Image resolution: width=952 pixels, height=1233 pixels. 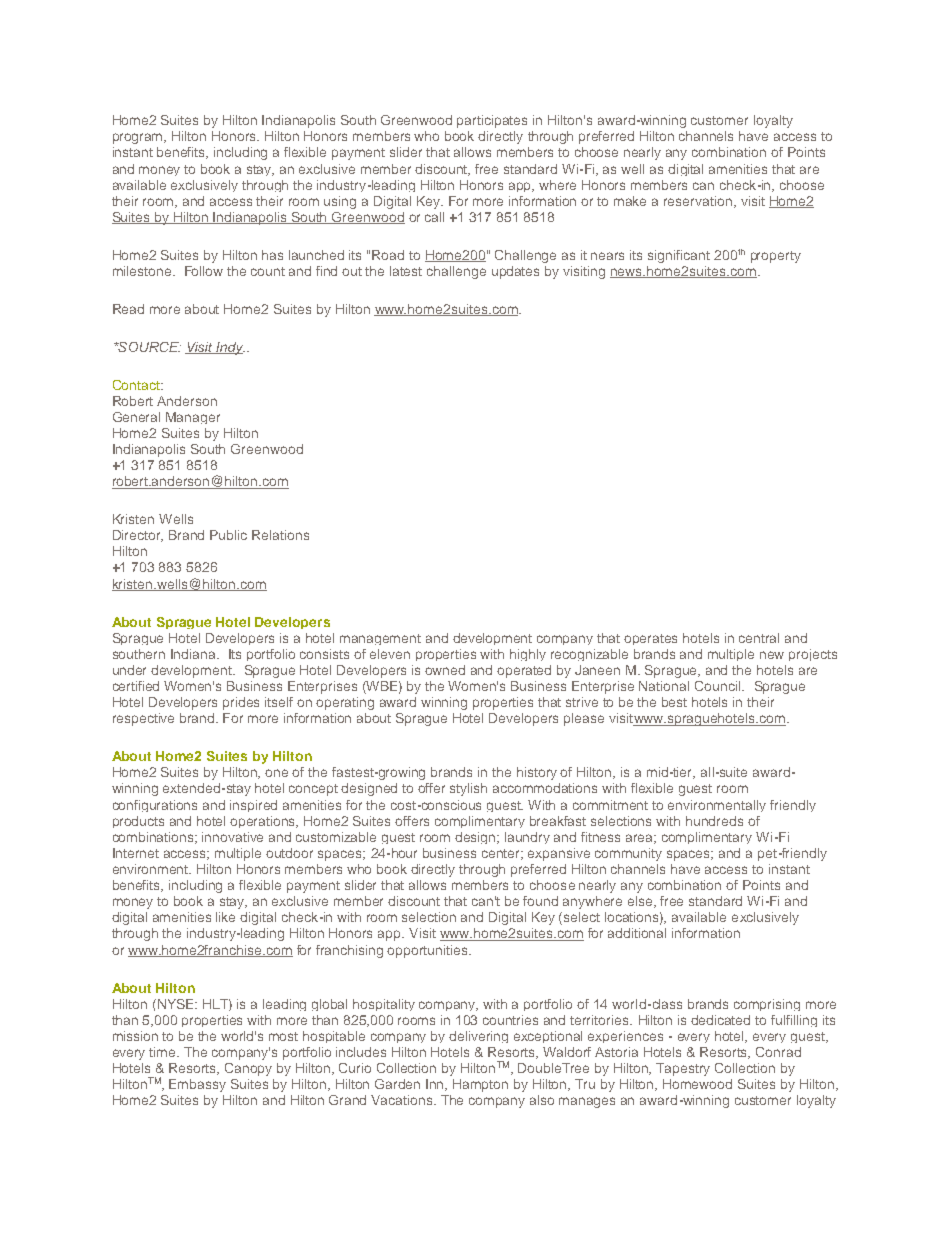 I want to click on program, so click(x=139, y=138).
